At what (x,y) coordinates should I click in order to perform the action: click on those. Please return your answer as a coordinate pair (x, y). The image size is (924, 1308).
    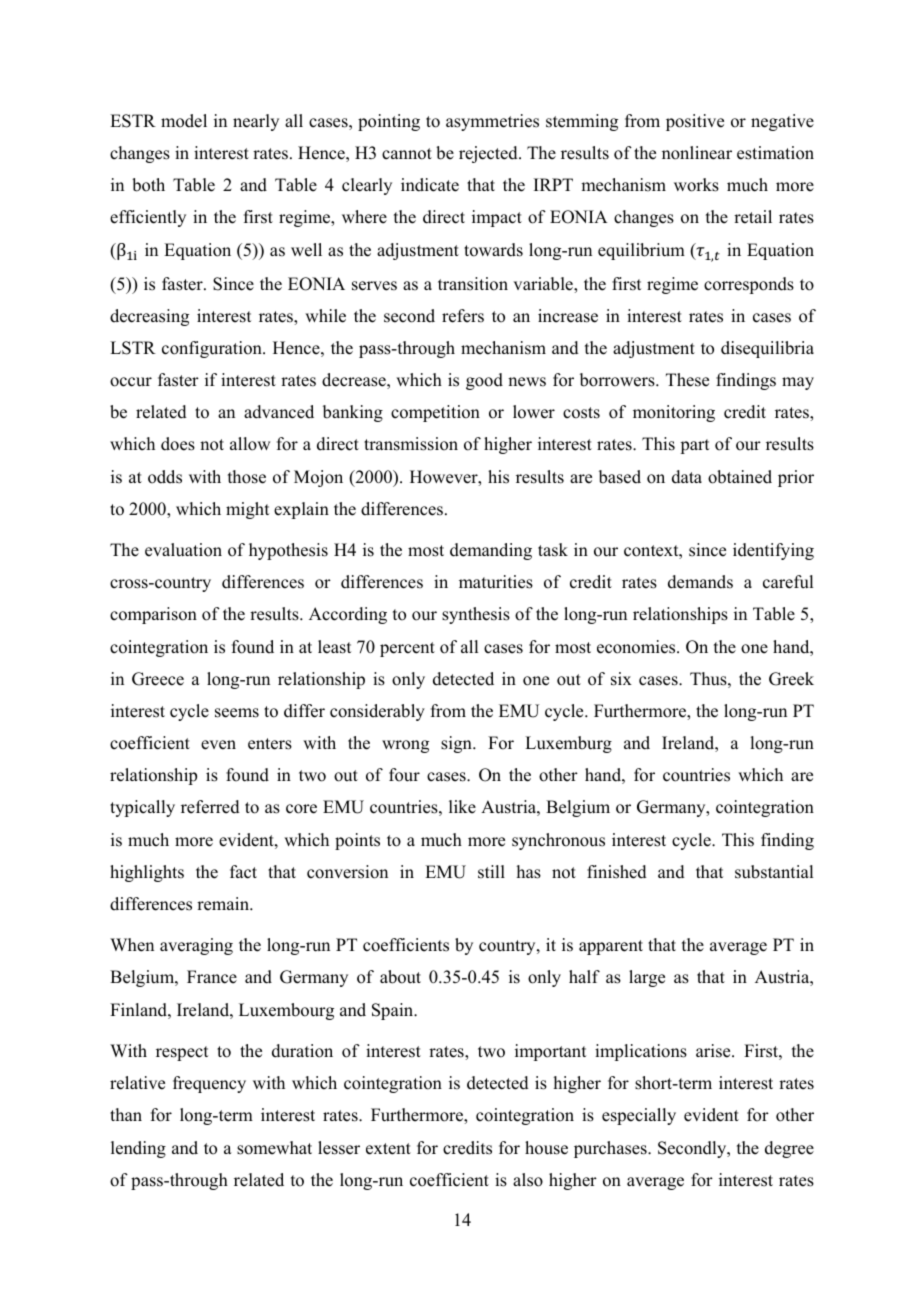
    Looking at the image, I should click on (247, 477).
